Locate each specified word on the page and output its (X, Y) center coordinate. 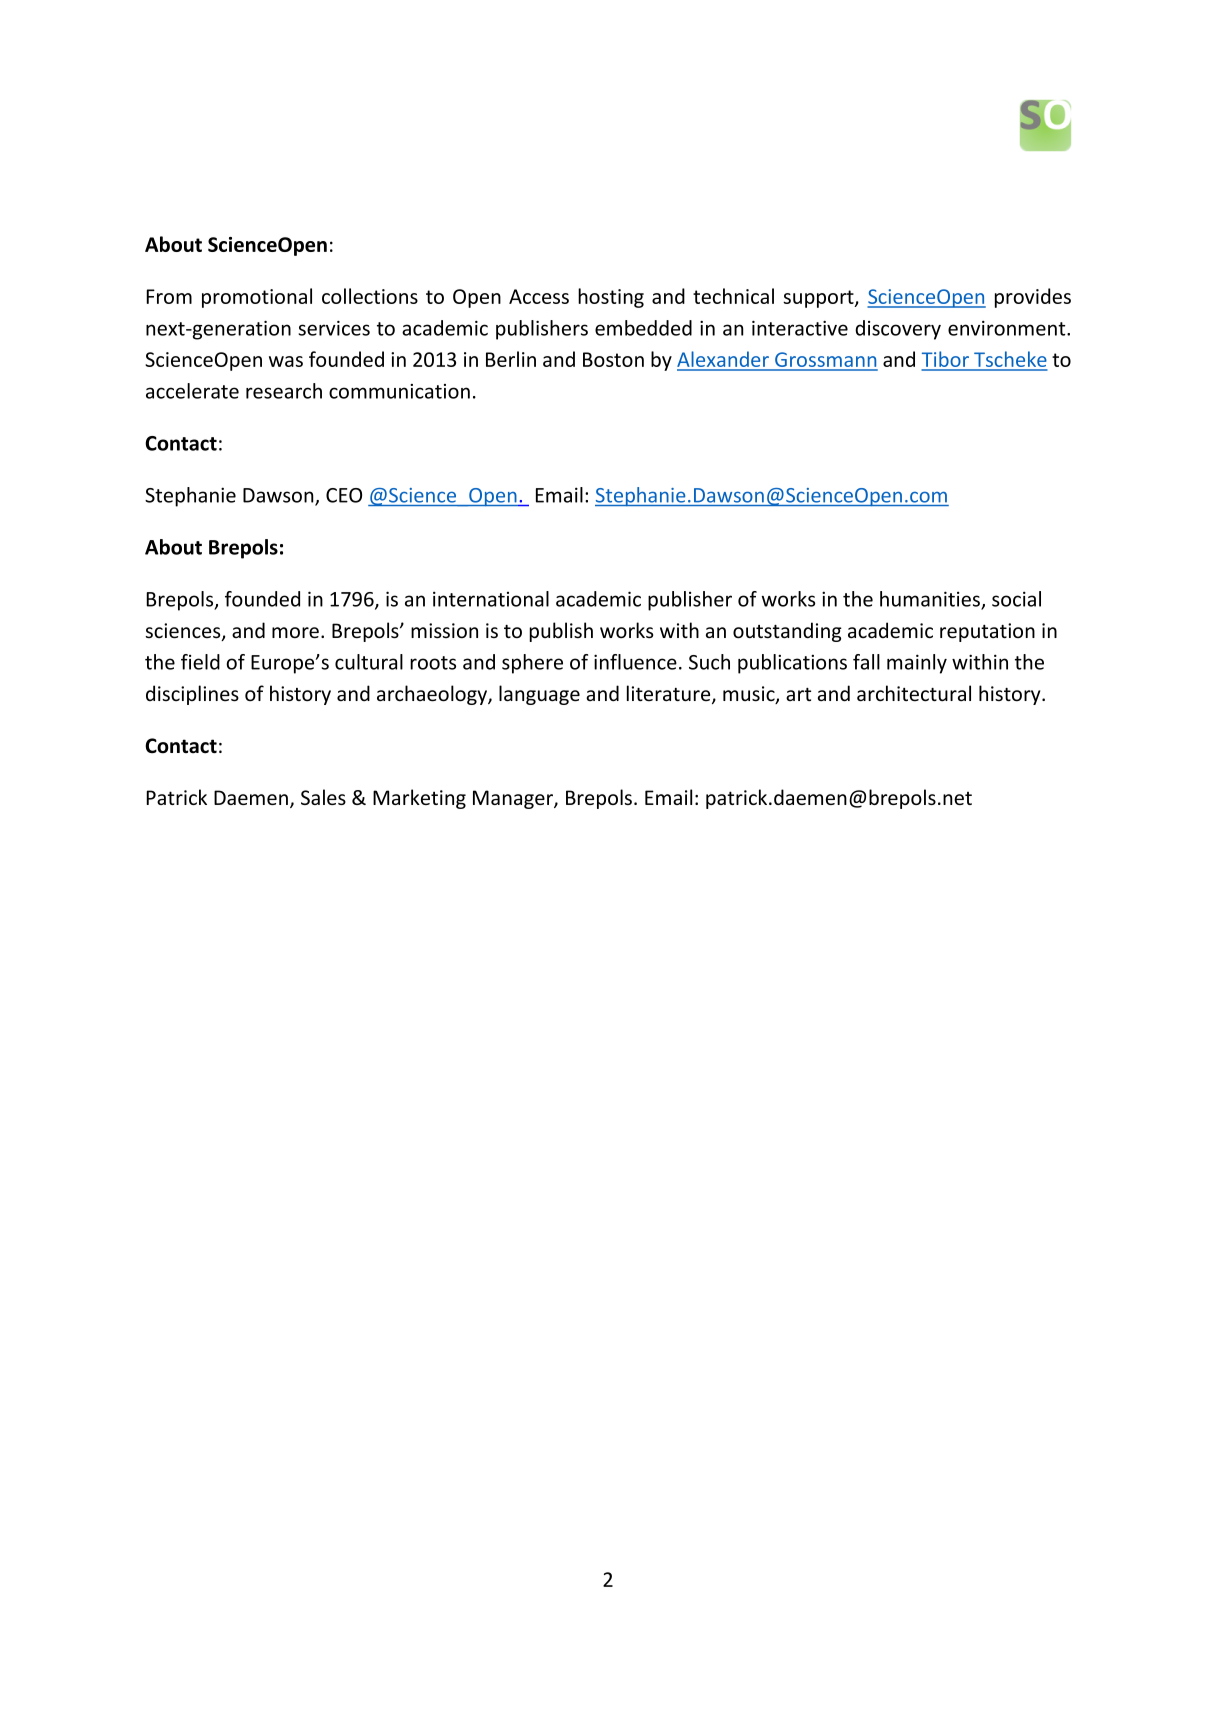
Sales (323, 797)
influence (635, 662)
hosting (611, 298)
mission (444, 631)
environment (1008, 328)
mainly (917, 664)
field (200, 662)
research (284, 391)
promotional (257, 298)
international (491, 599)
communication (399, 391)
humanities (931, 600)
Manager (514, 799)
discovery (898, 330)
